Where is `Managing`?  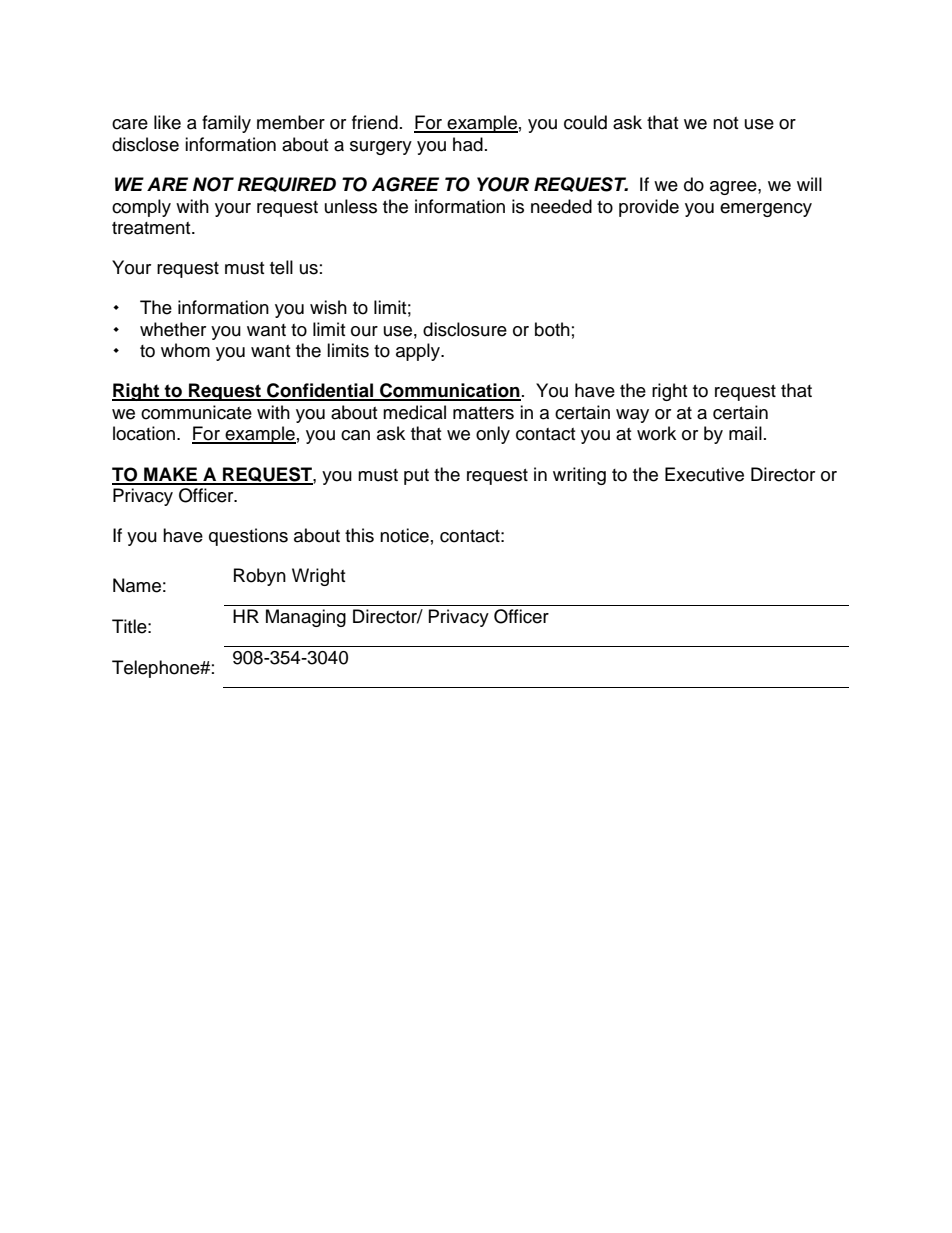 Managing is located at coordinates (306, 618).
